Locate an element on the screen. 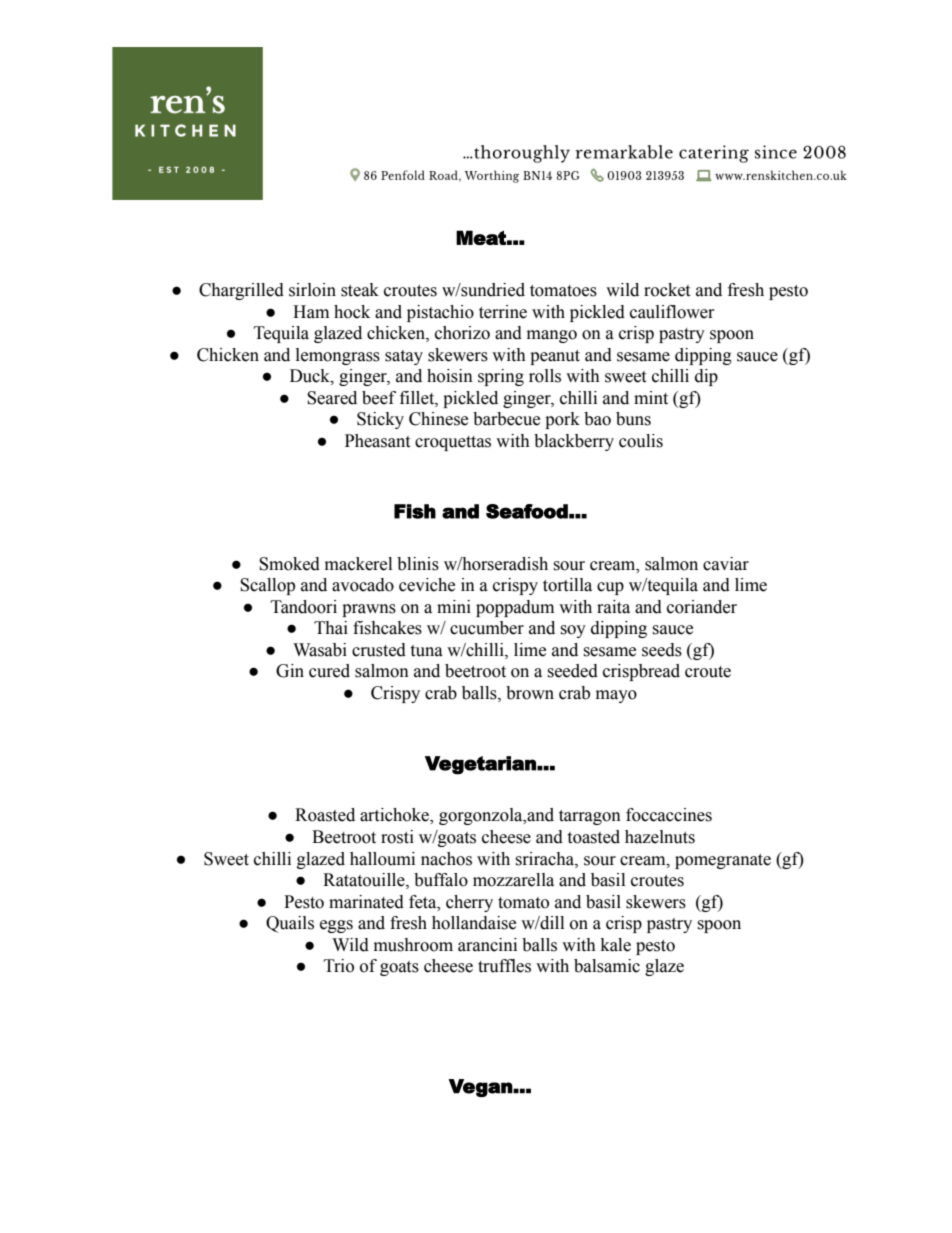 This screenshot has width=952, height=1233. mini is located at coordinates (454, 606).
